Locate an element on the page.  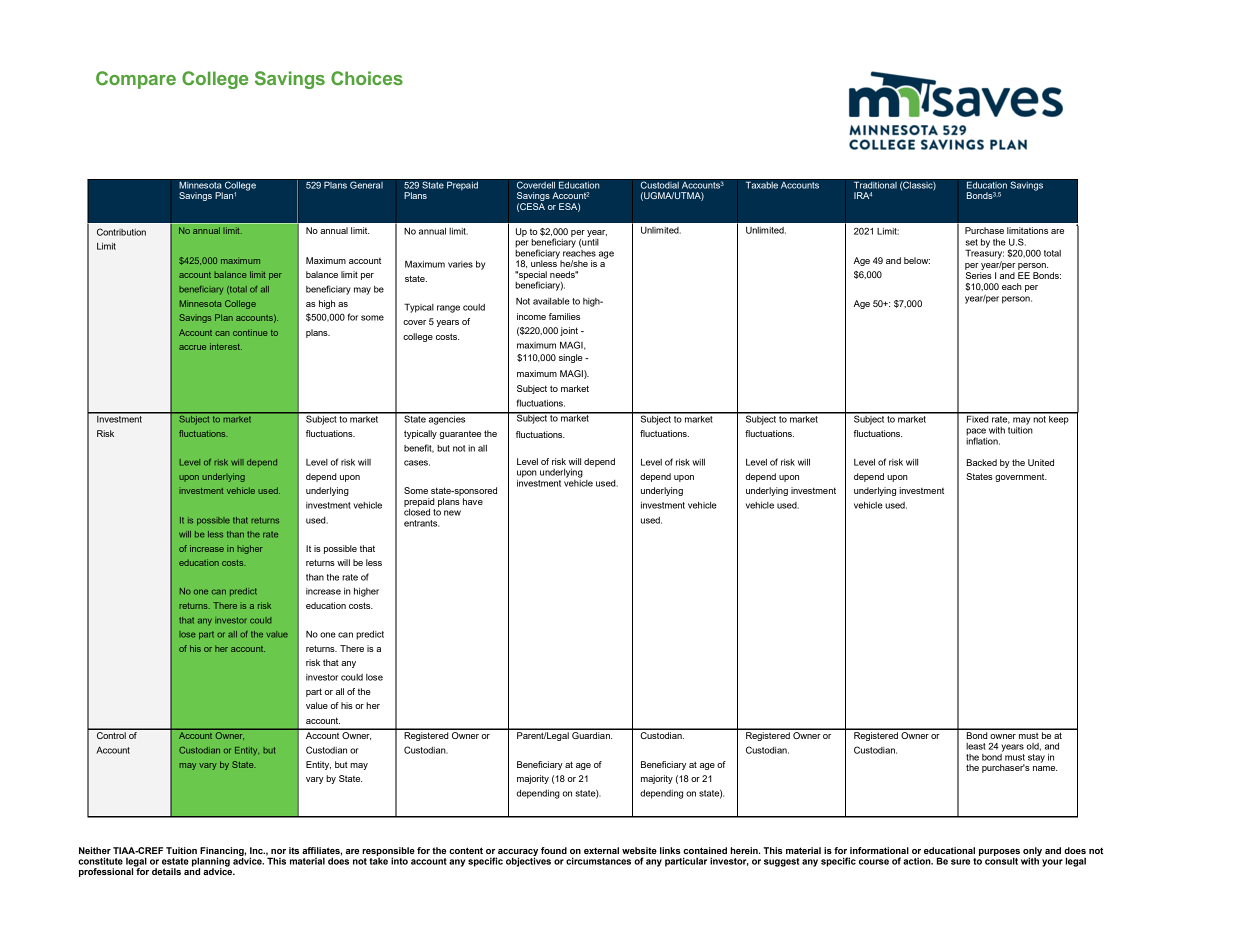
Choices is located at coordinates (367, 78).
